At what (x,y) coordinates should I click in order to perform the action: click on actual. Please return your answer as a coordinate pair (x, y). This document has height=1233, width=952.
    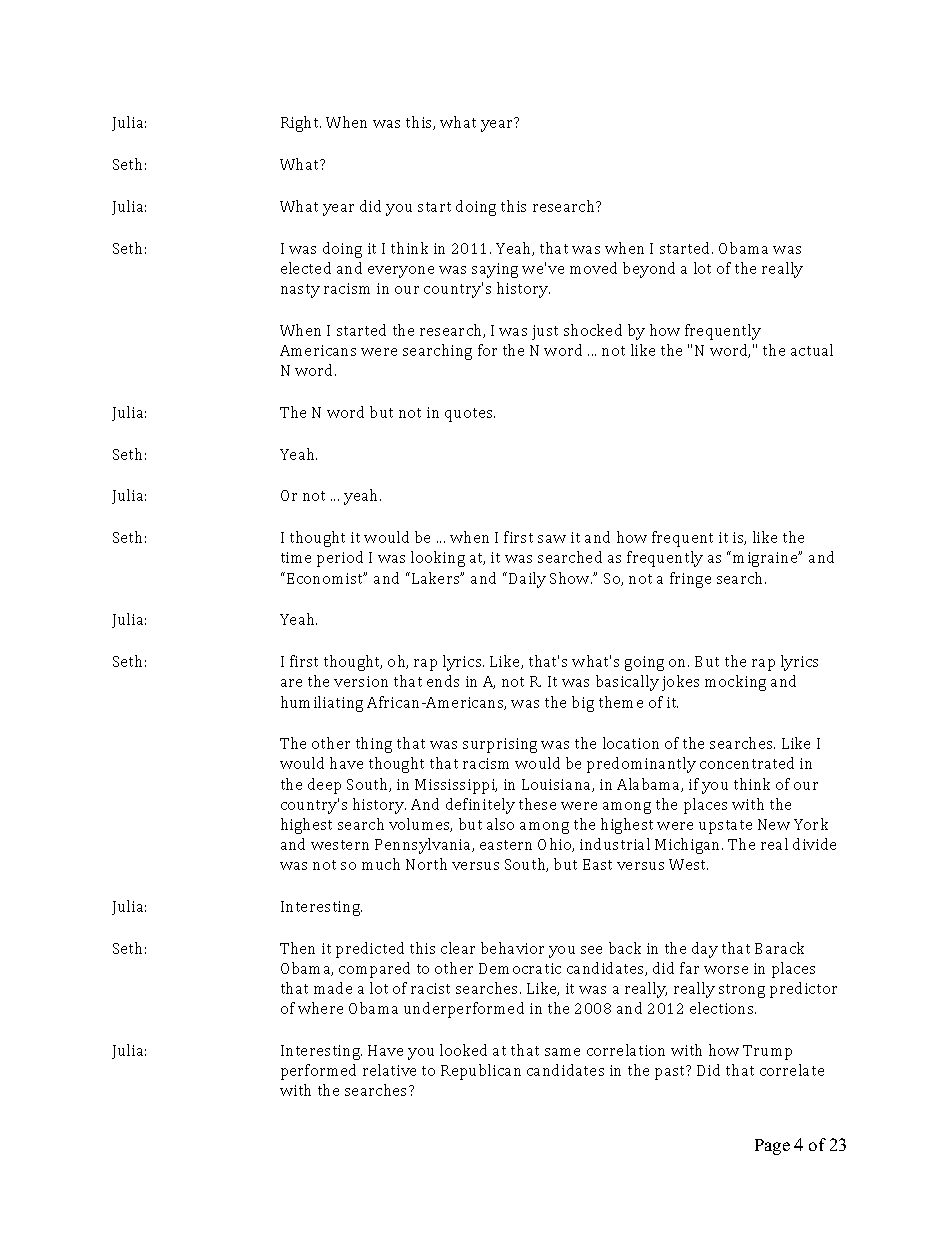
    Looking at the image, I should click on (812, 350).
